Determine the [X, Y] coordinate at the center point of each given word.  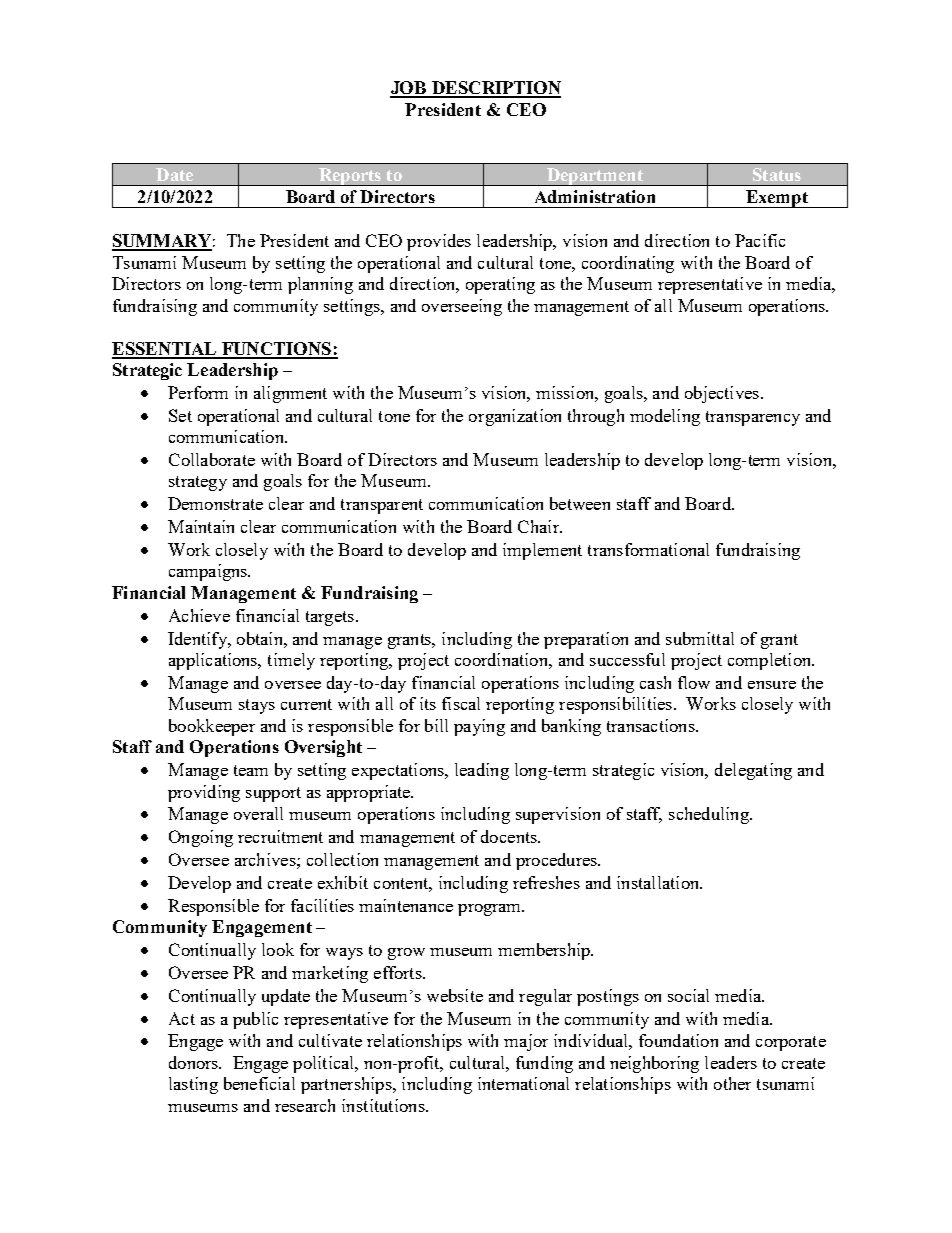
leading [482, 771]
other [732, 1083]
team [251, 770]
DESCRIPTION [495, 89]
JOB [409, 89]
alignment [290, 394]
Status [777, 174]
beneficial [259, 1083]
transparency [753, 418]
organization [515, 417]
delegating [753, 771]
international [523, 1083]
